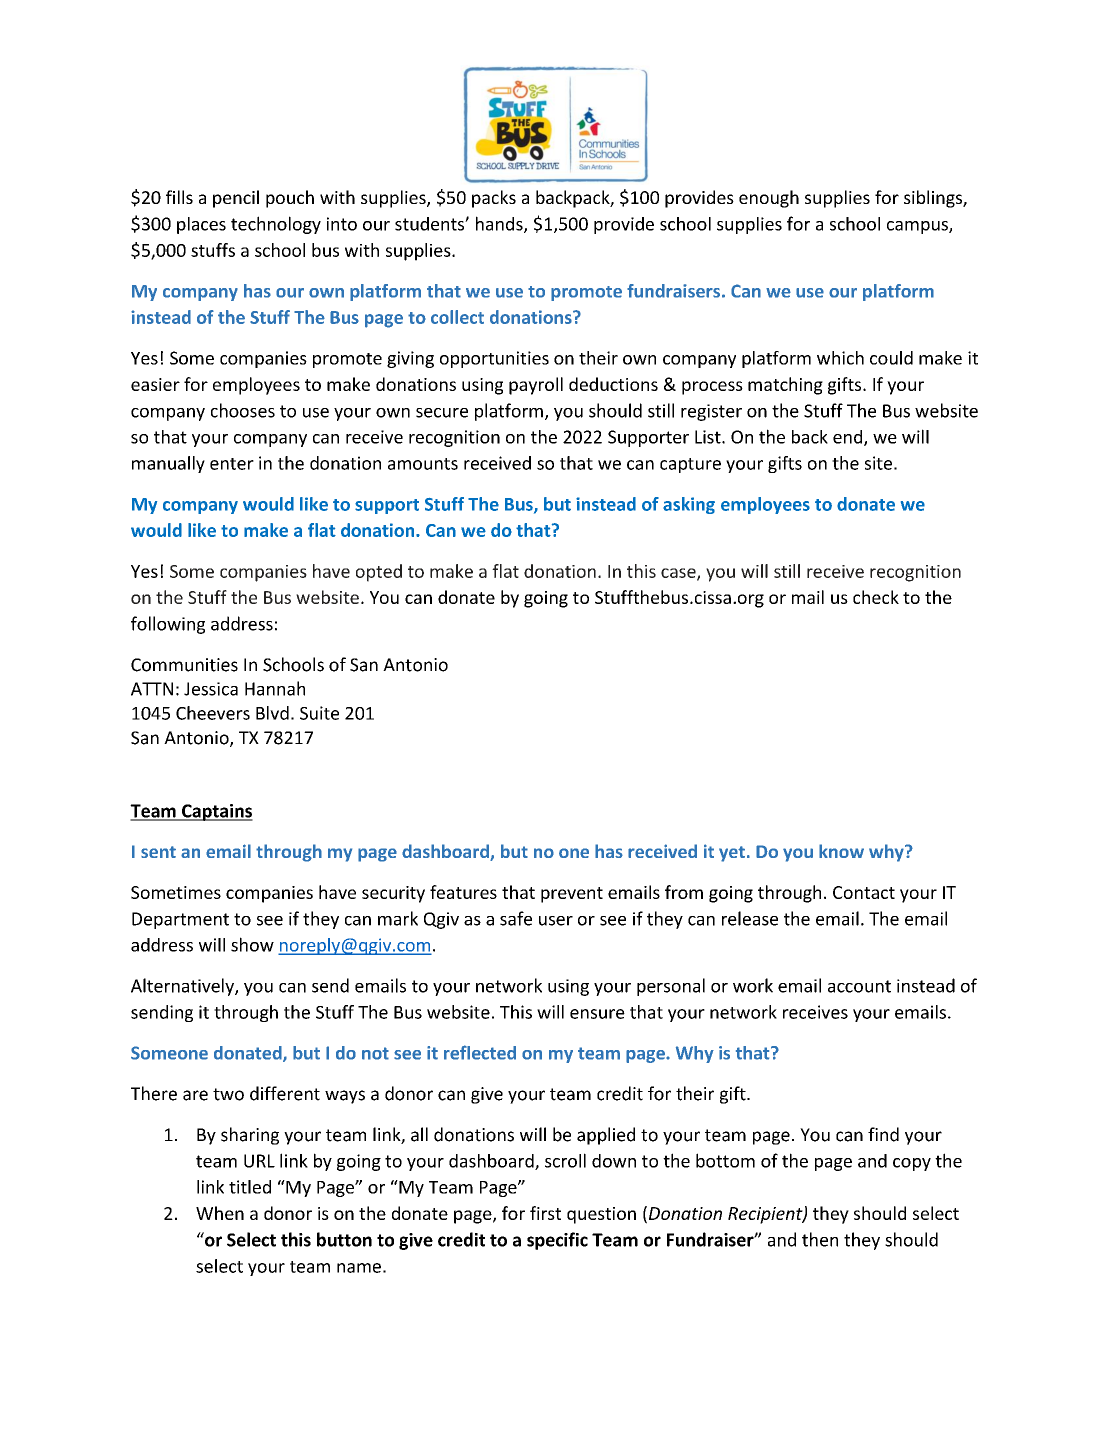 This screenshot has height=1437, width=1110. I want to click on account, so click(859, 986).
